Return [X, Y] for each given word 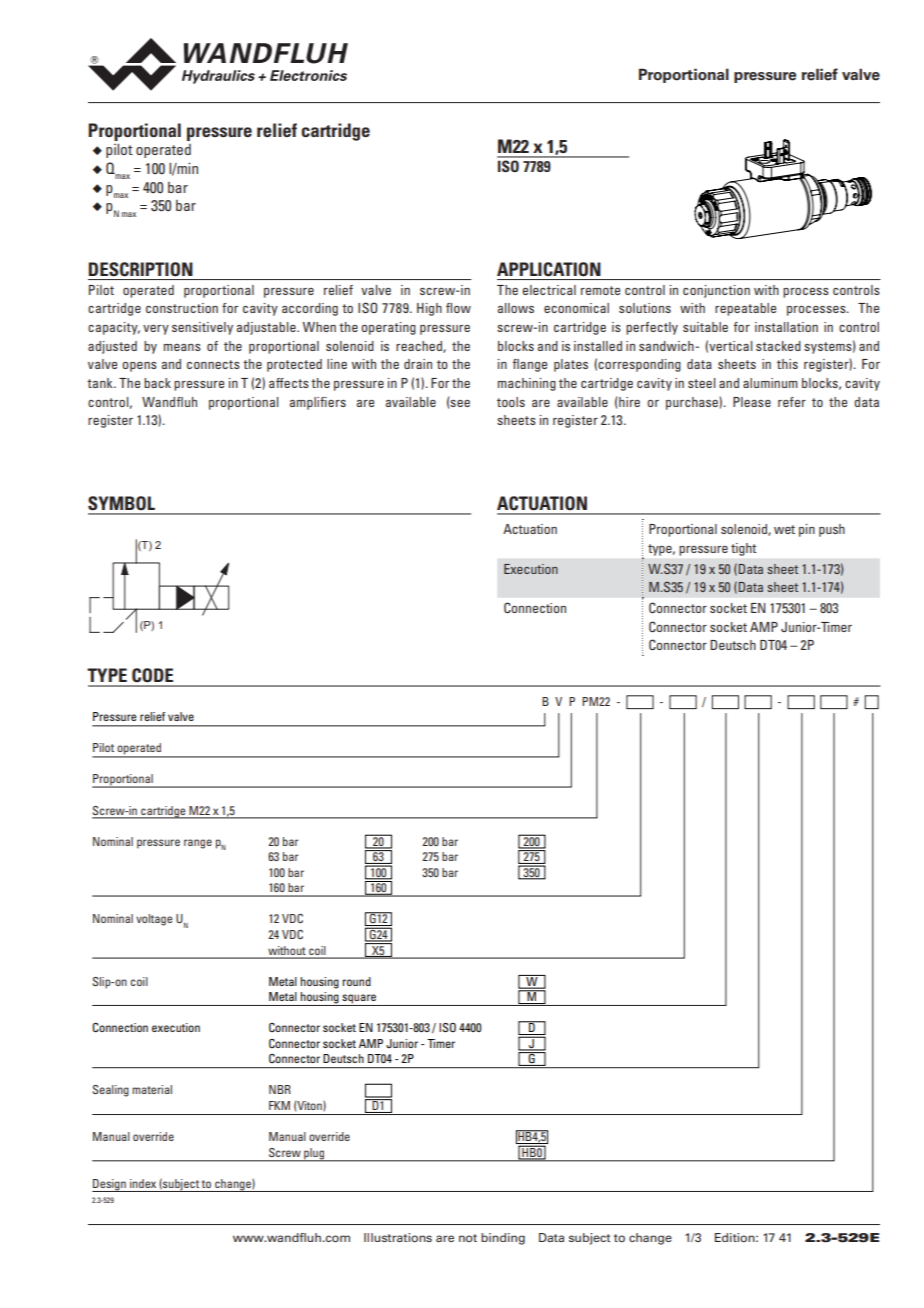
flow [458, 308]
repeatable [745, 309]
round [357, 981]
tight [743, 549]
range [198, 844]
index [143, 1183]
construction [182, 308]
